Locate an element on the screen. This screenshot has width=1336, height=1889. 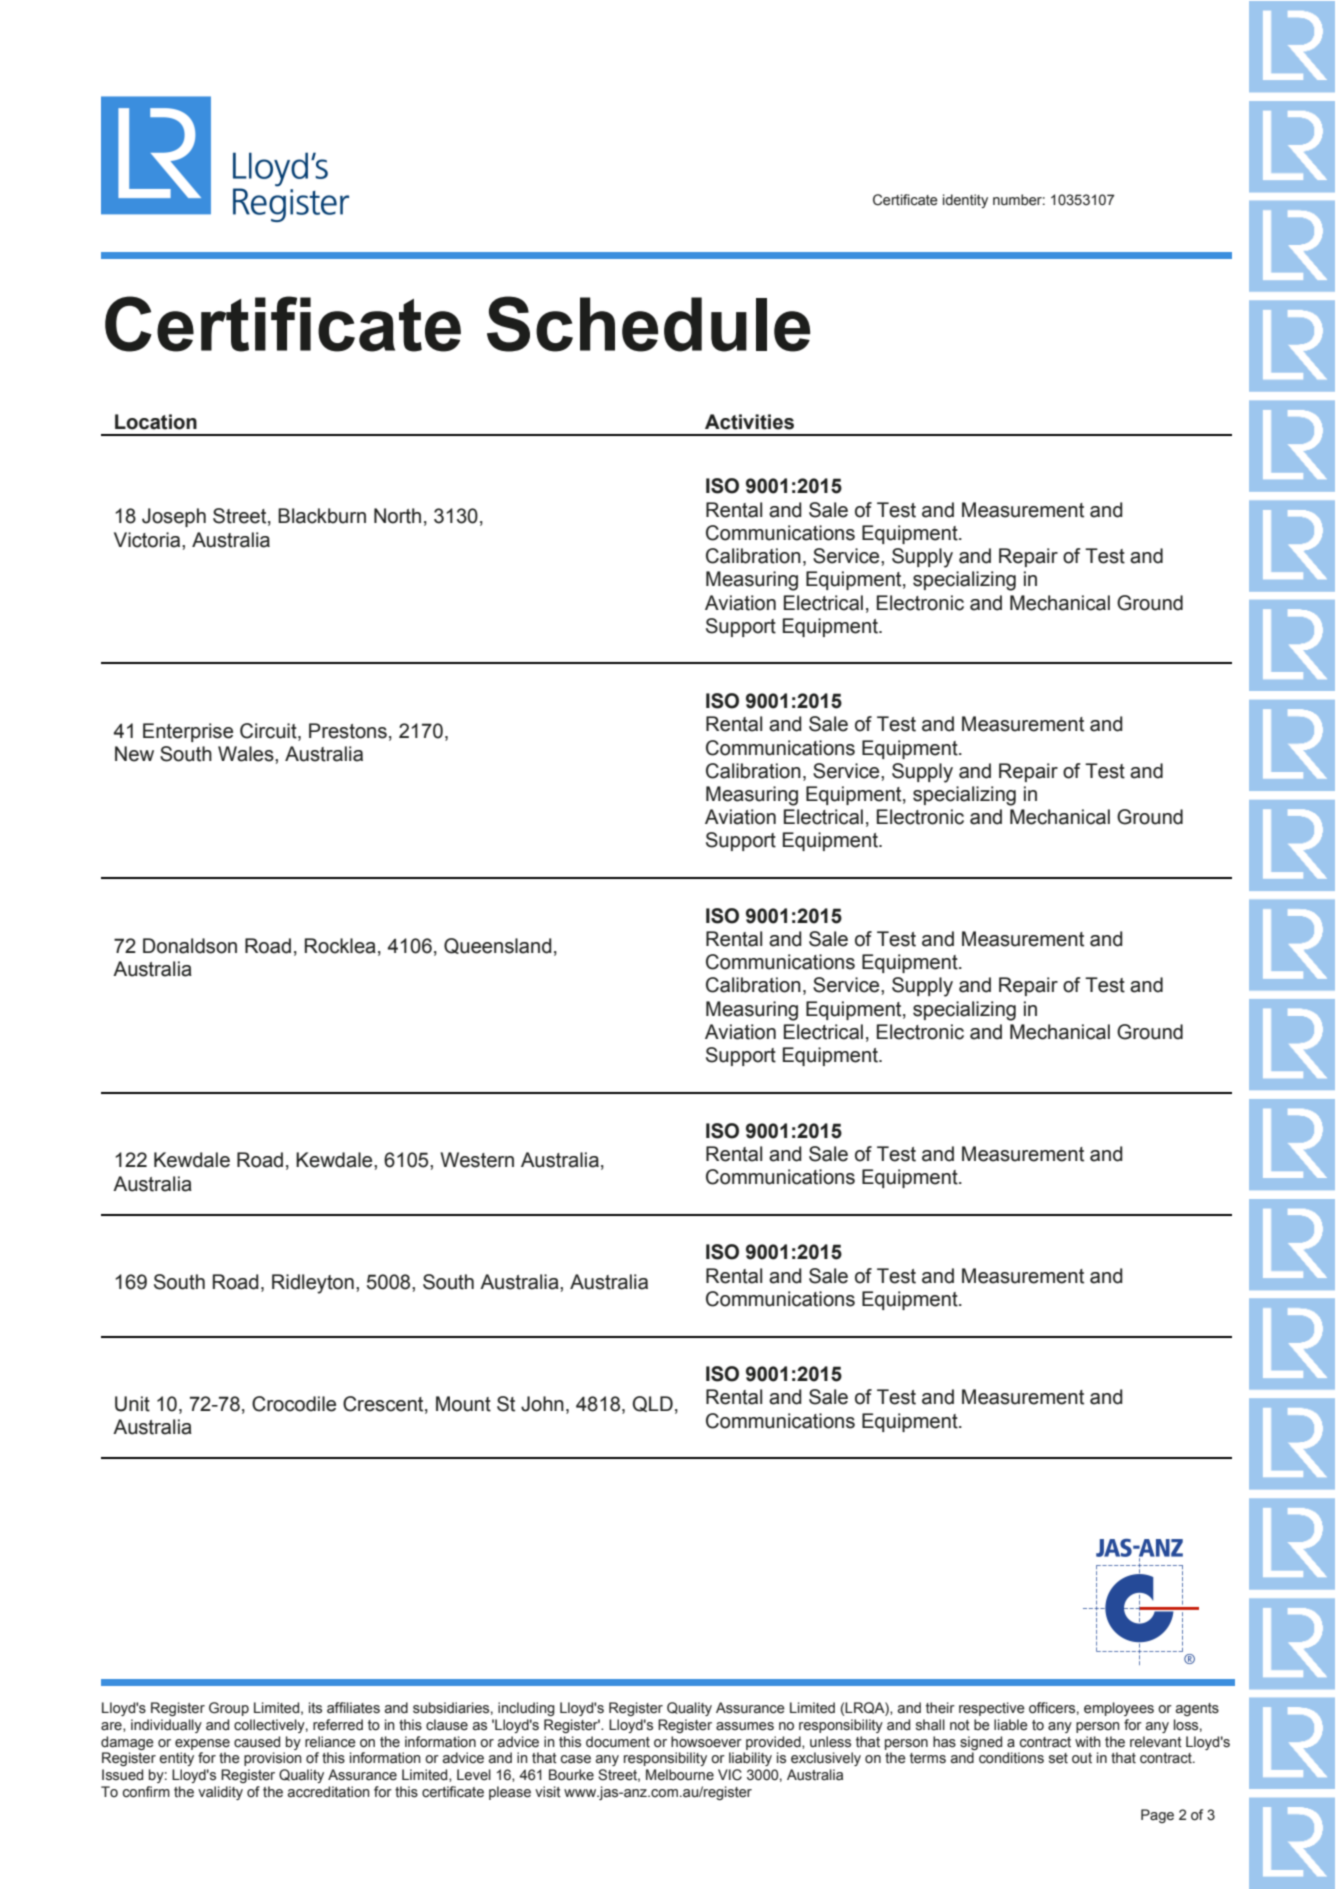
Melbourne is located at coordinates (680, 1775).
